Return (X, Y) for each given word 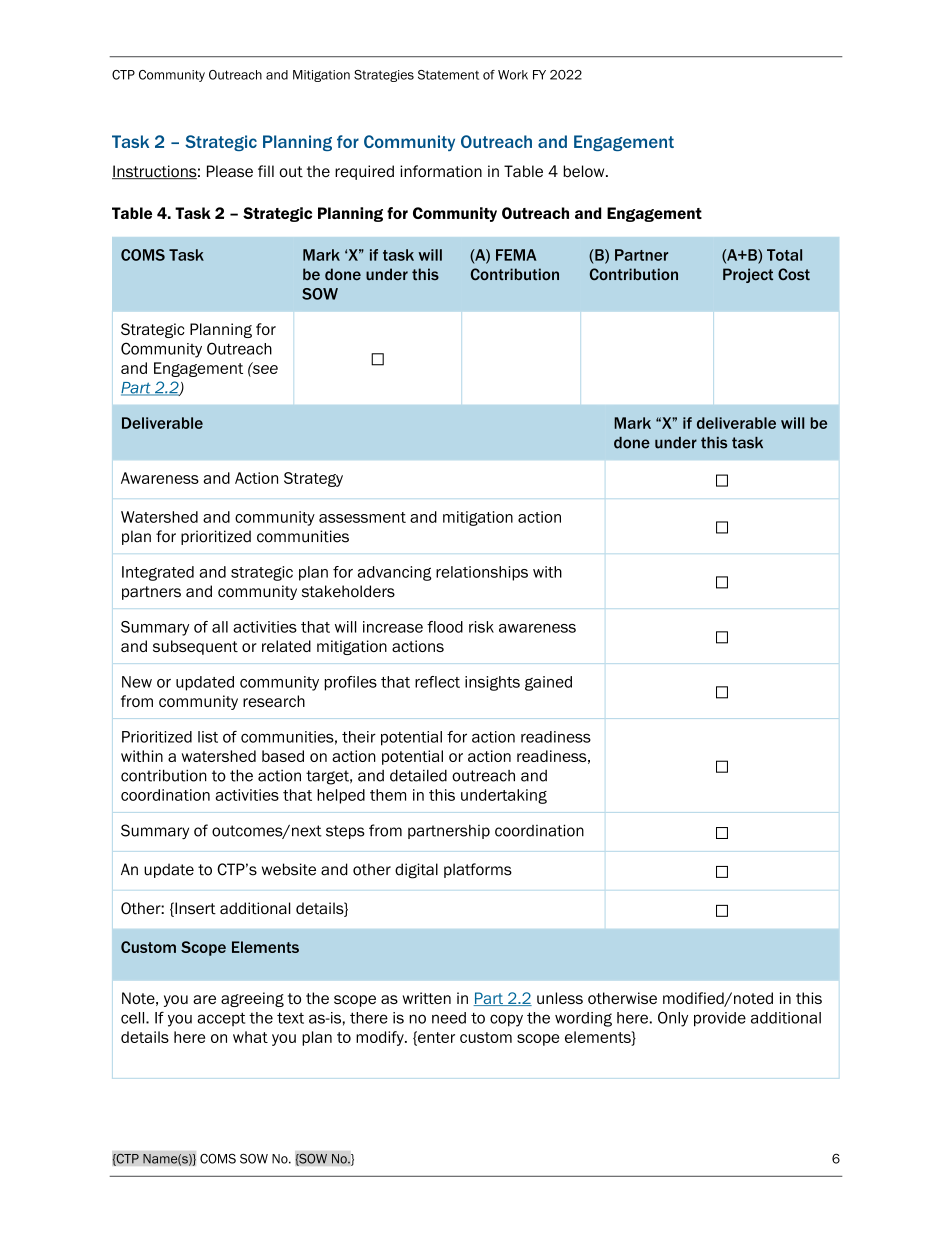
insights (492, 683)
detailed (418, 775)
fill (266, 171)
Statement (448, 75)
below (585, 171)
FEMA (516, 255)
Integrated (158, 573)
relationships (482, 573)
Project (748, 275)
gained (548, 683)
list (208, 737)
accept (221, 1019)
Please (230, 171)
